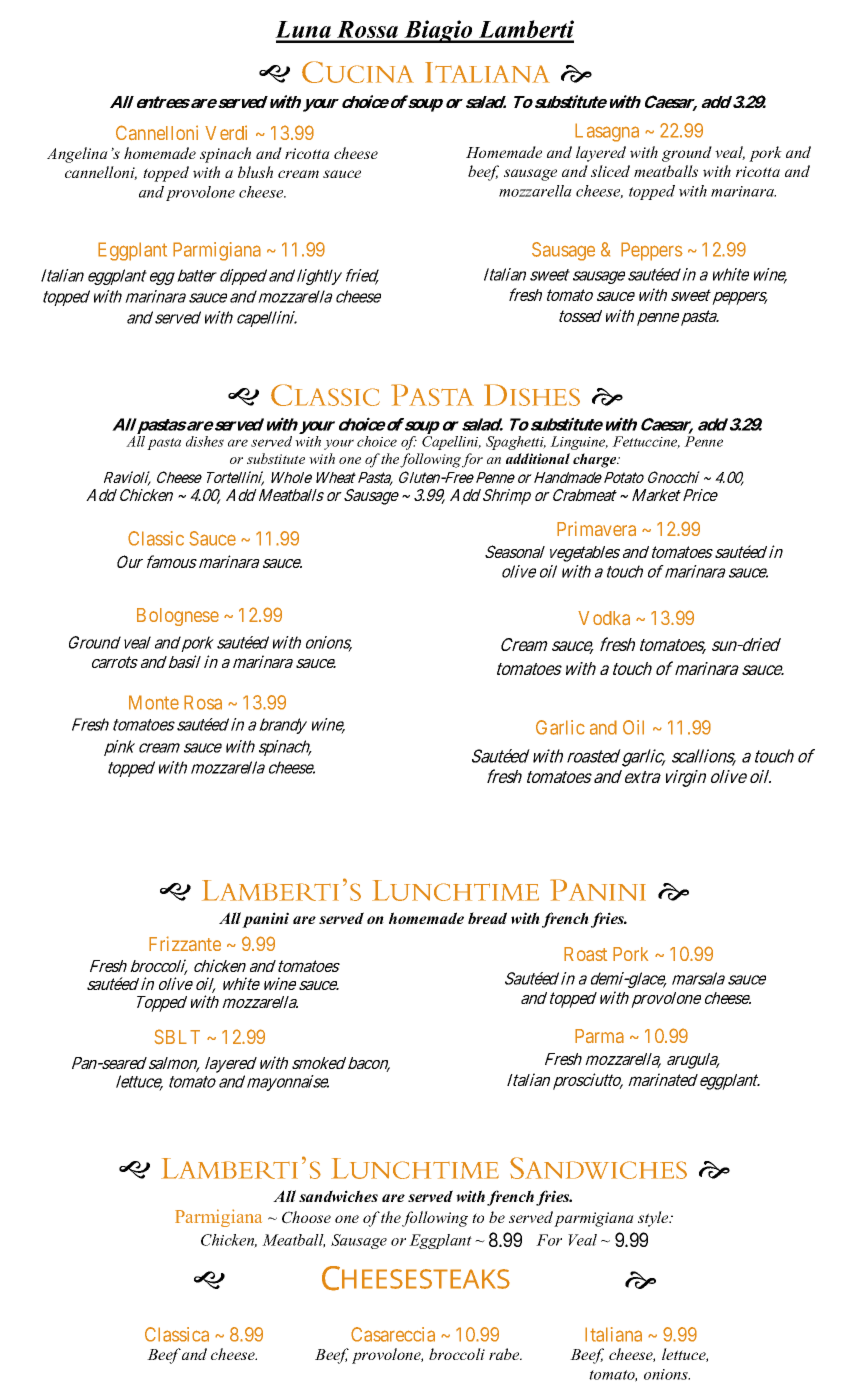  What do you see at coordinates (178, 617) in the screenshot?
I see `Bolognese` at bounding box center [178, 617].
